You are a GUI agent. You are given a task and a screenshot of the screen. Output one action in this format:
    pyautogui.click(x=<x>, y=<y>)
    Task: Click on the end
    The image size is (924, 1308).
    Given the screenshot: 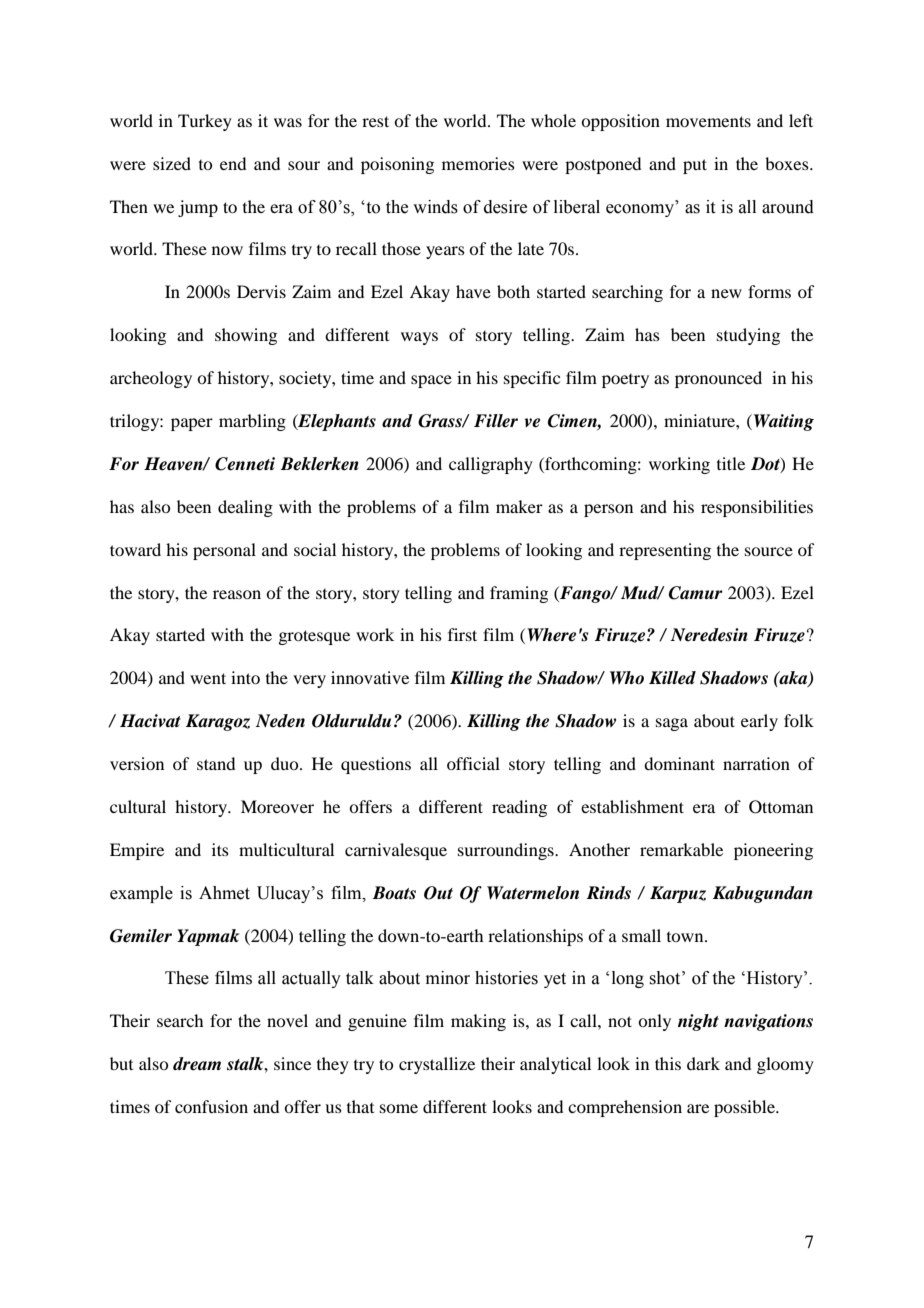 What is the action you would take?
    pyautogui.click(x=233, y=163)
